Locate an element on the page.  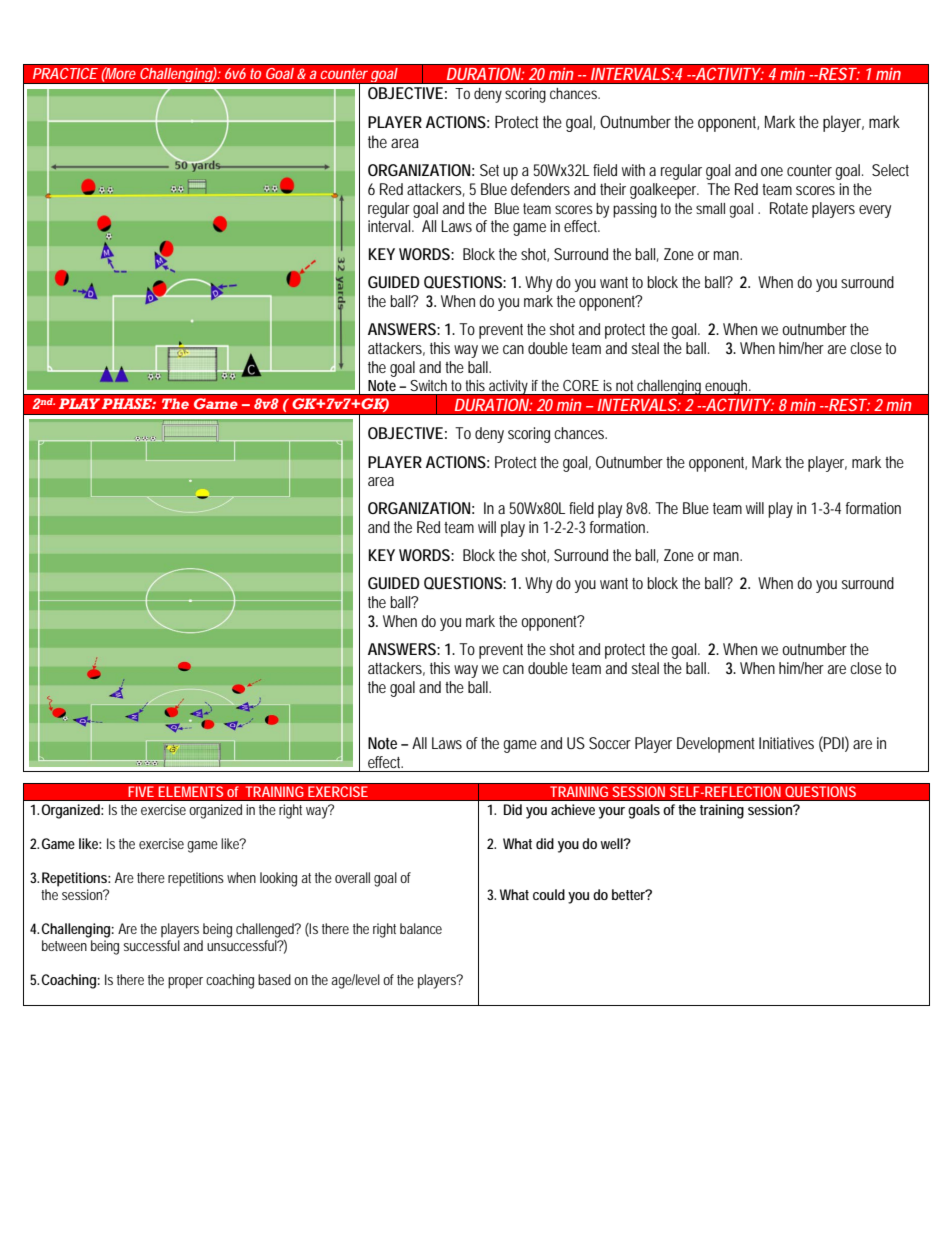
Initiatives is located at coordinates (786, 743).
